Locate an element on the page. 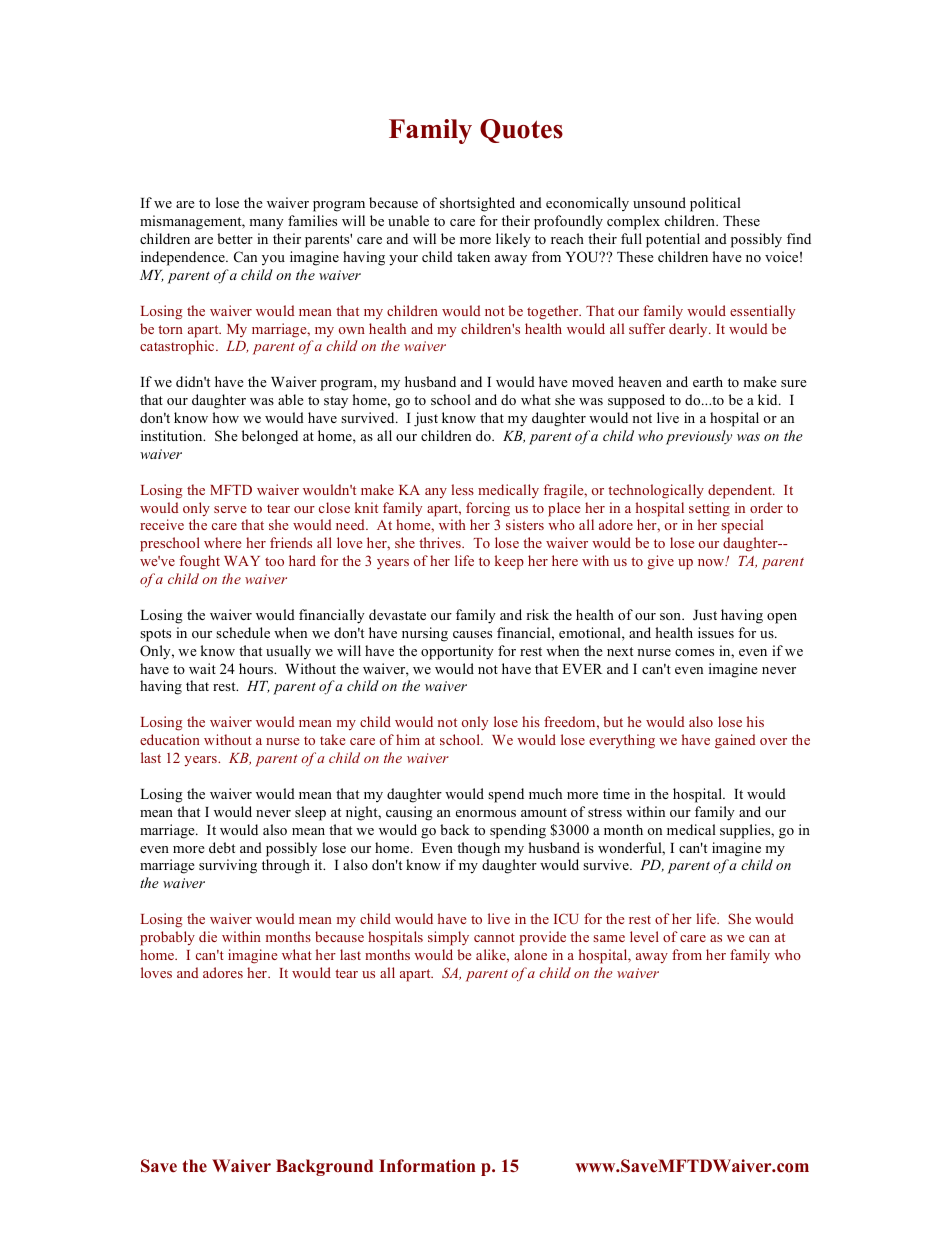 This document has height=1233, width=952. Information is located at coordinates (427, 1166).
